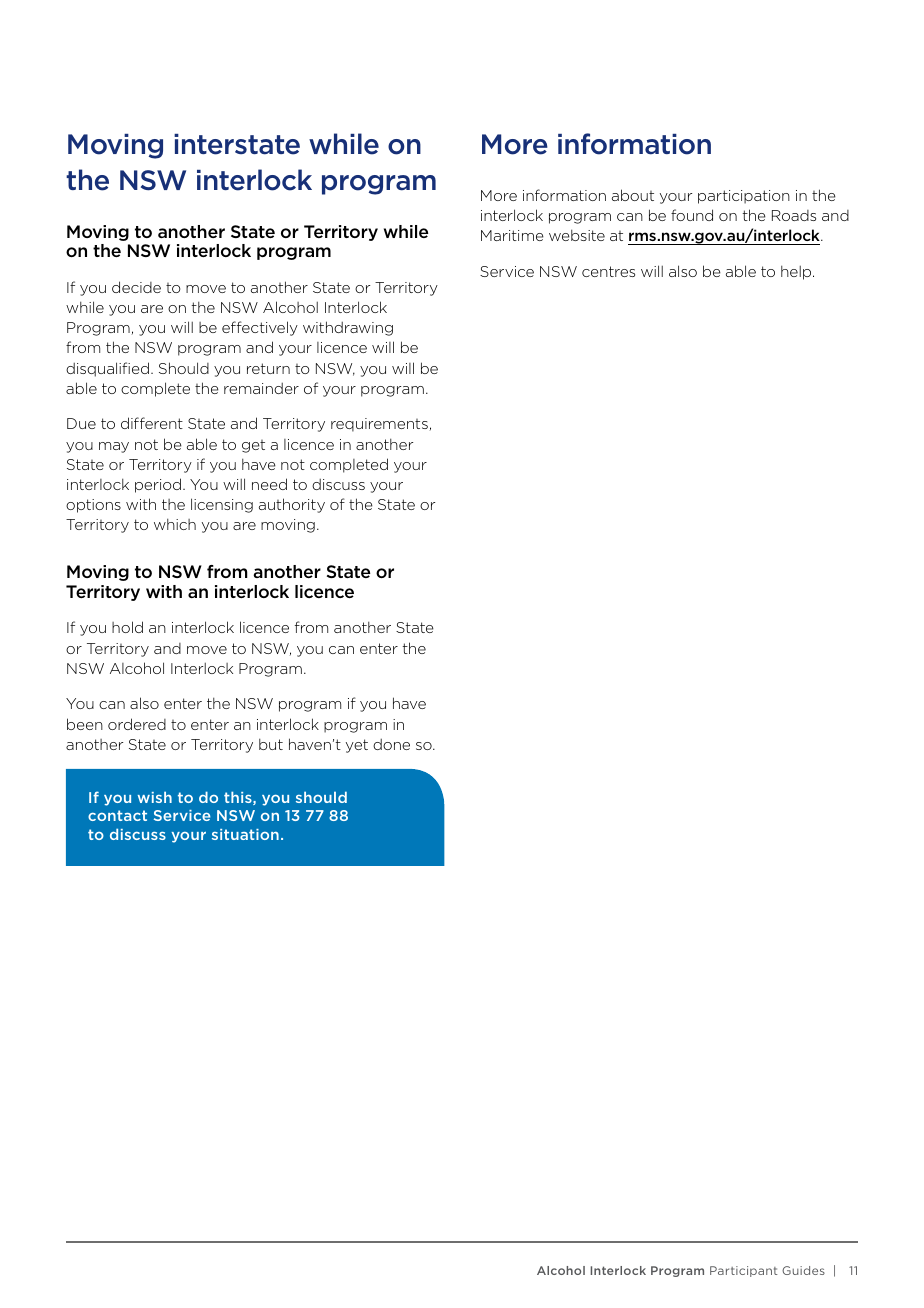 This screenshot has height=1308, width=924. I want to click on yet, so click(357, 746).
